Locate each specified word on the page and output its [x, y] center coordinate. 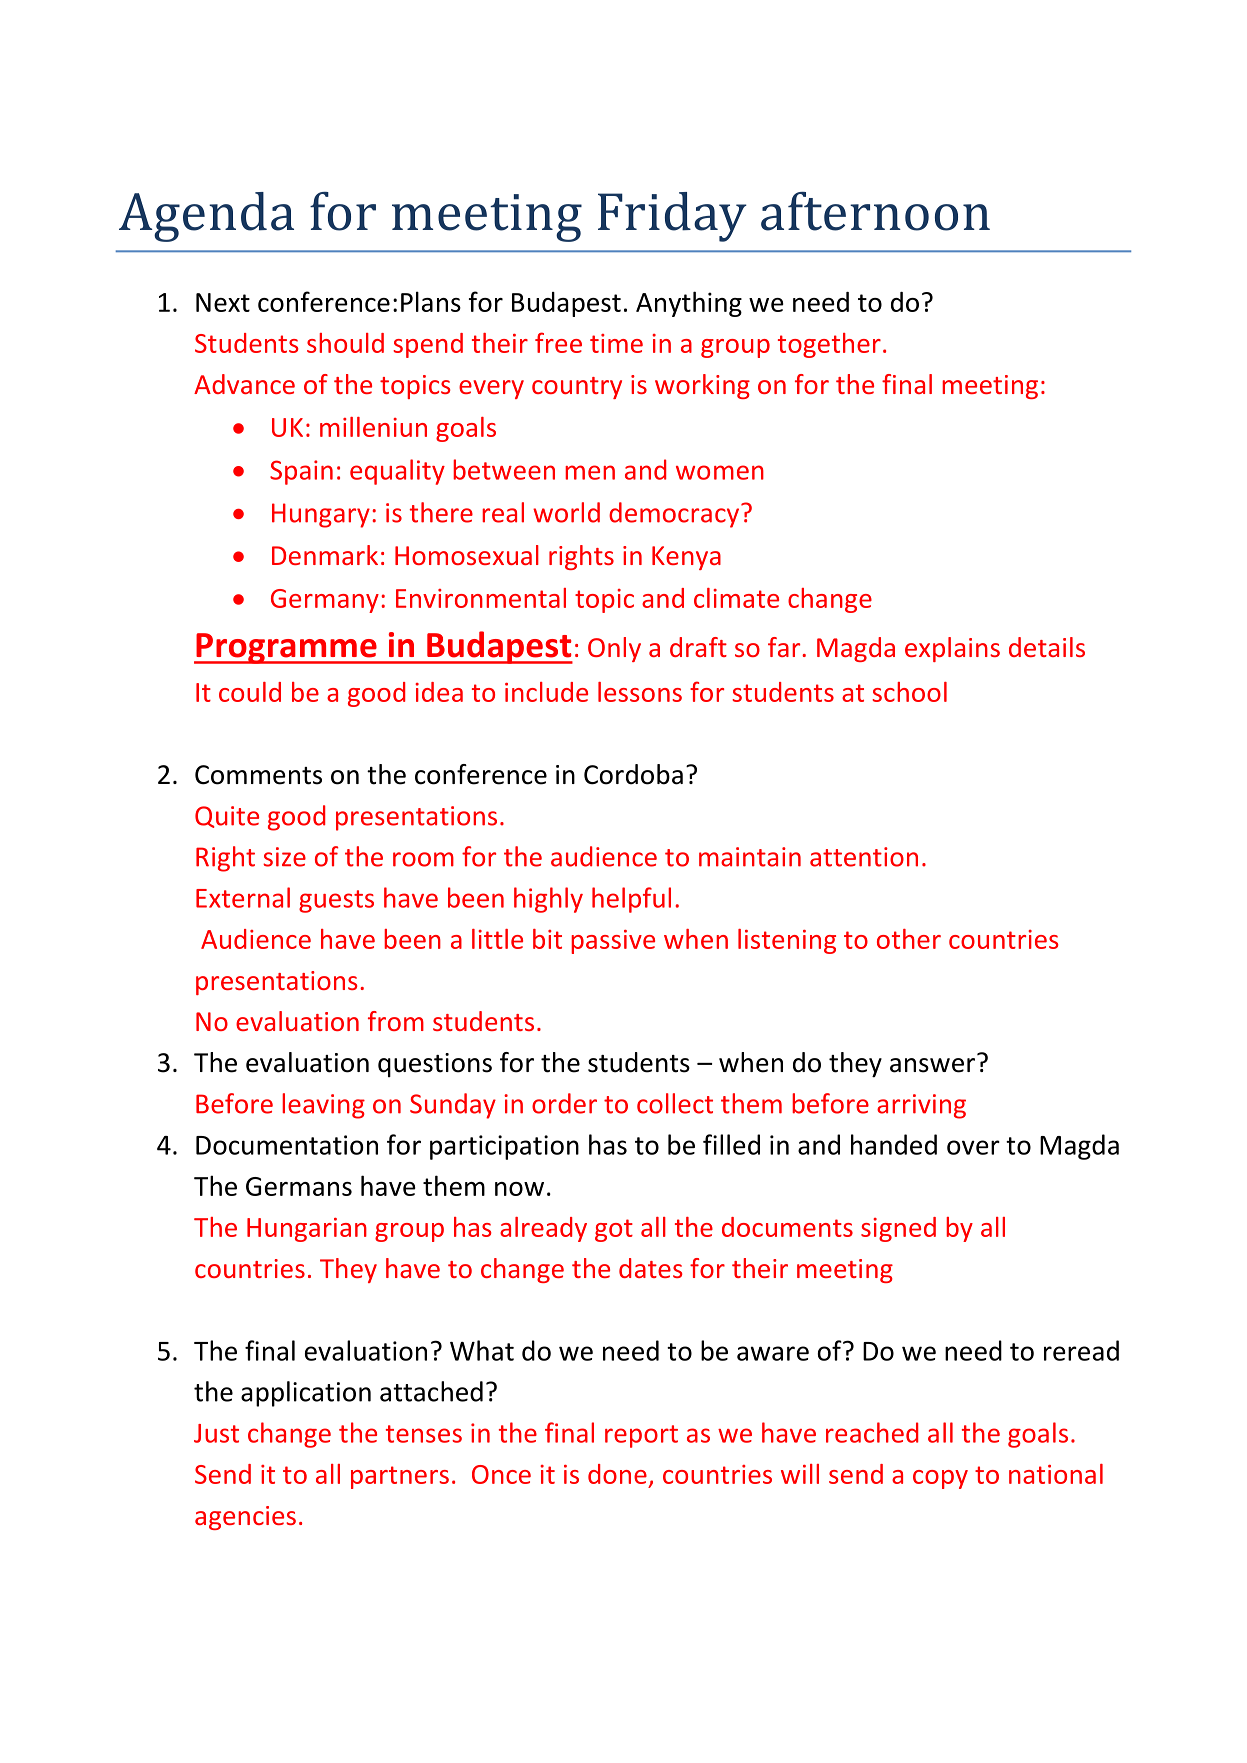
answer [932, 1065]
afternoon [875, 211]
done [617, 1474]
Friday [672, 217]
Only [614, 649]
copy [940, 1479]
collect [675, 1103]
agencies [245, 1518]
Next [223, 302]
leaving [323, 1106]
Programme [286, 648]
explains [952, 649]
